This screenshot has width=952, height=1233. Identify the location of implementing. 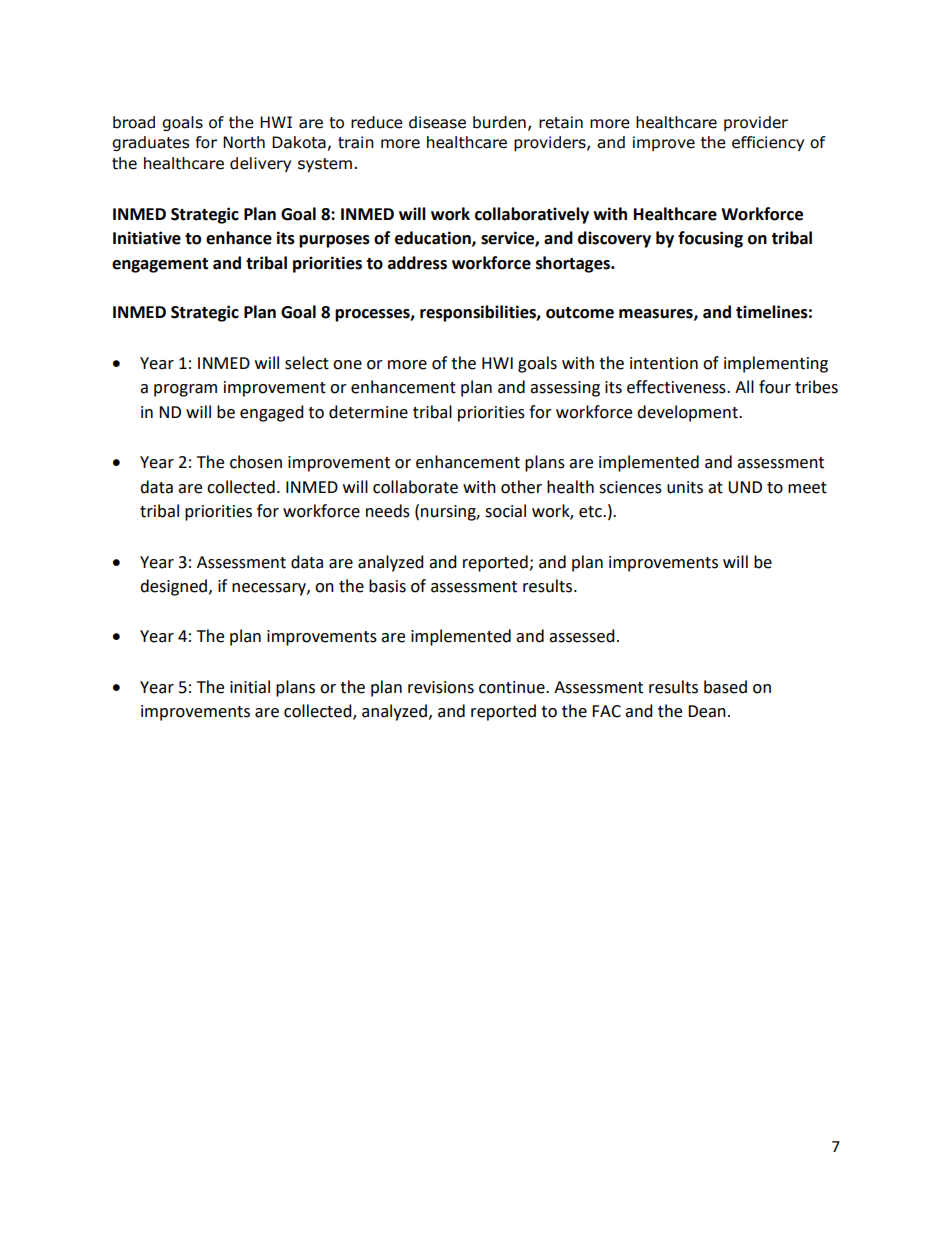
(776, 364).
